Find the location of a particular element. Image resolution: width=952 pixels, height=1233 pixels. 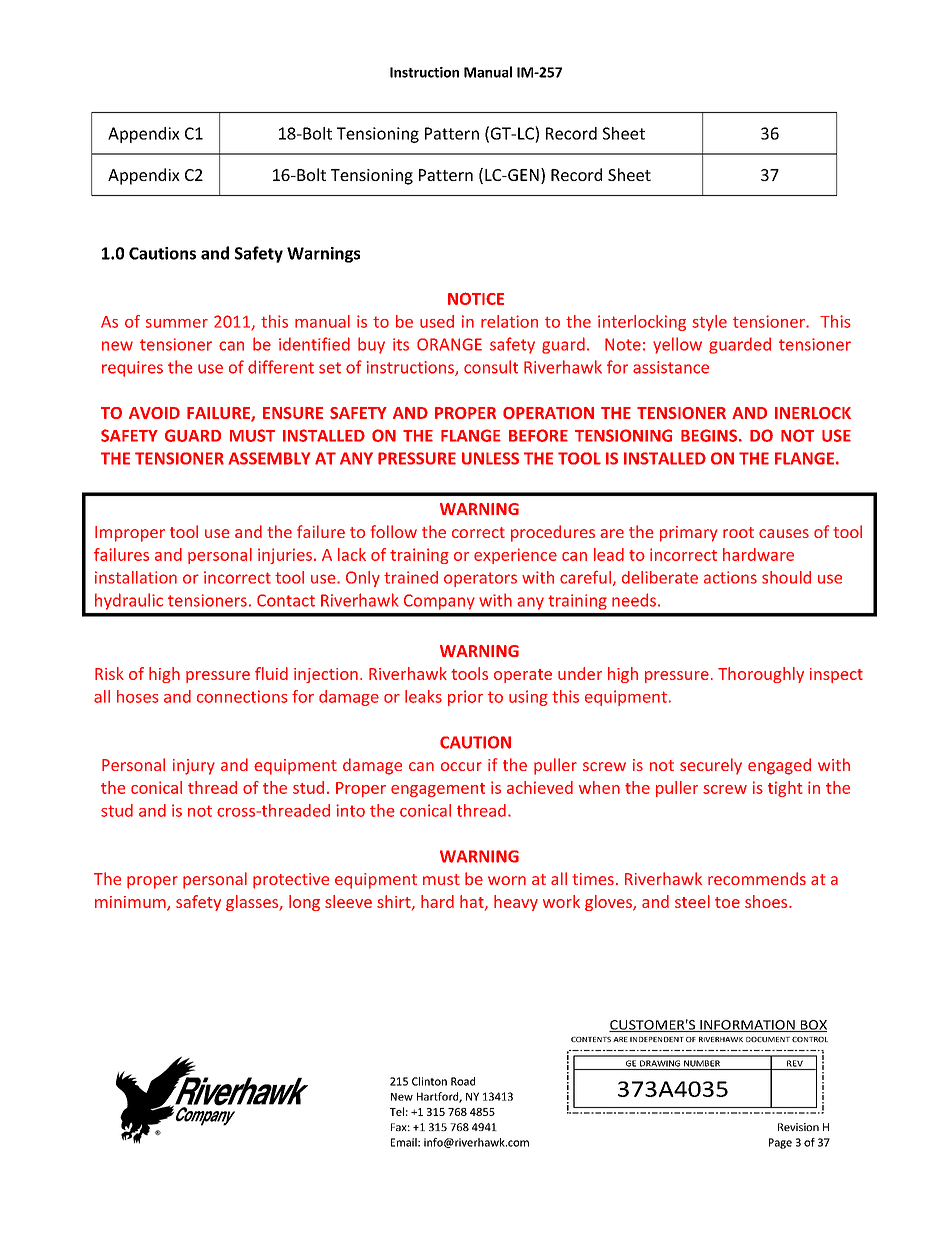

used is located at coordinates (437, 321).
